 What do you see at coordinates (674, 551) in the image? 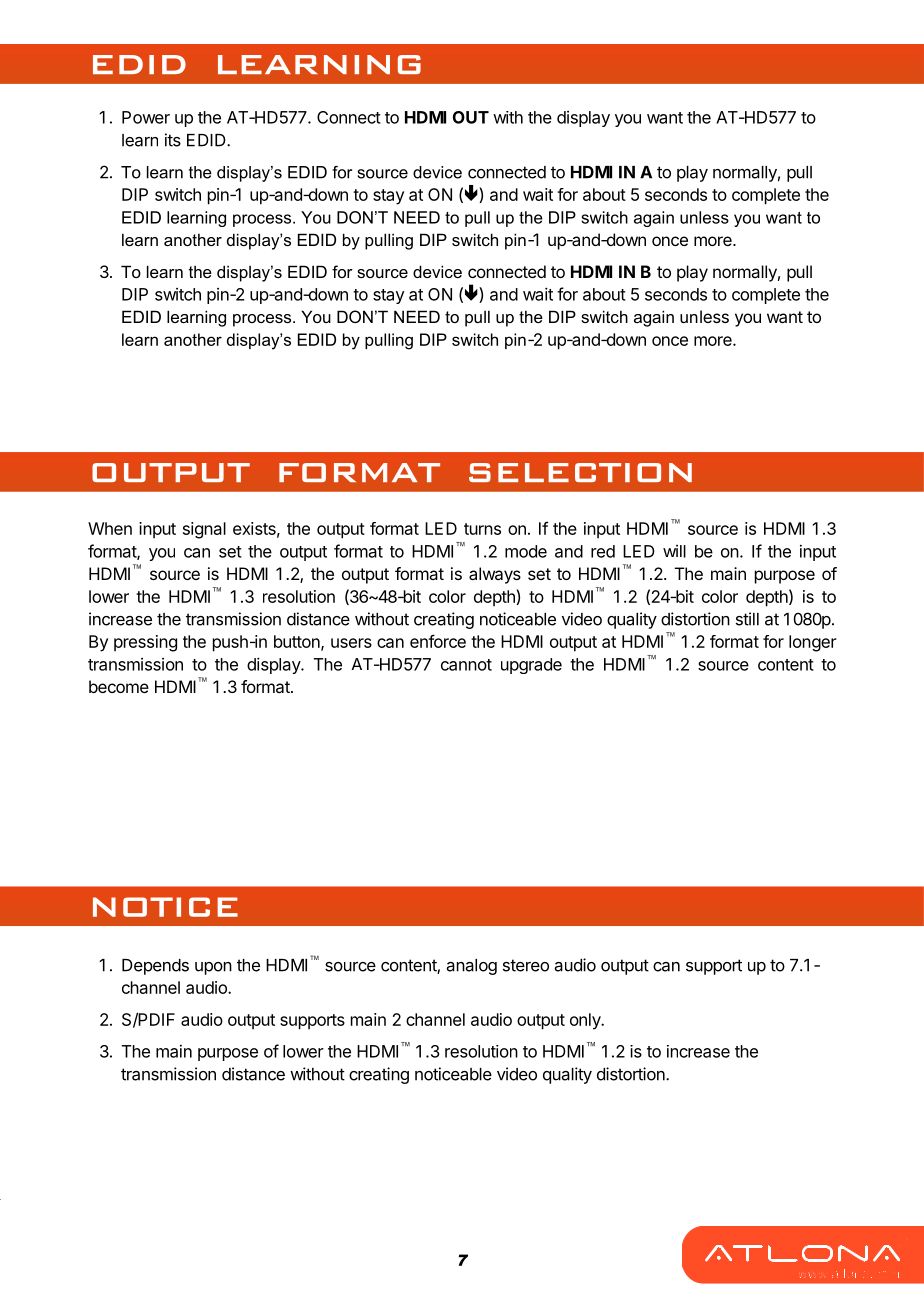
I see `will` at bounding box center [674, 551].
